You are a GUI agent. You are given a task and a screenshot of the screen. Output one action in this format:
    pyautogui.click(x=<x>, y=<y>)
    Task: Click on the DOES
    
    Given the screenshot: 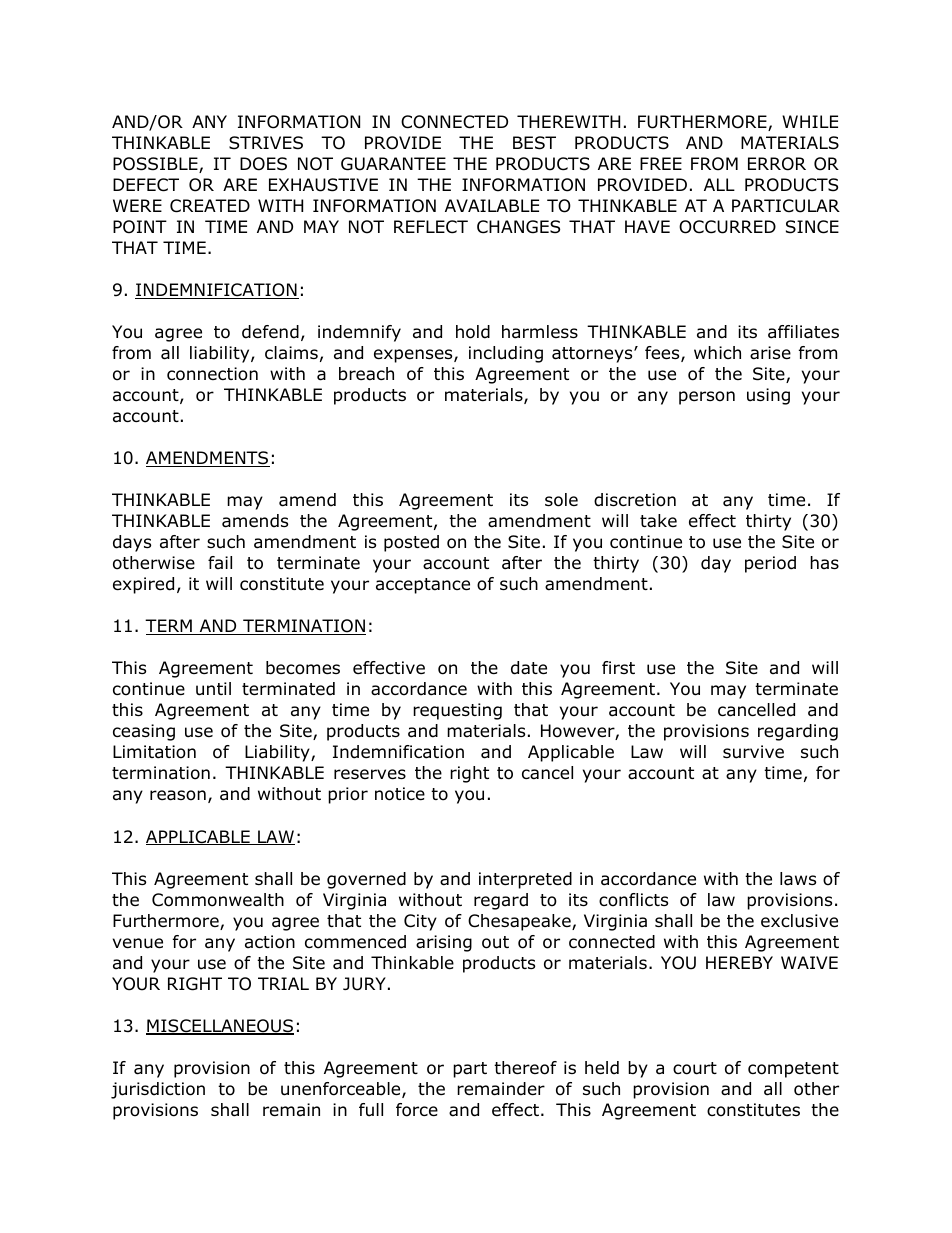 What is the action you would take?
    pyautogui.click(x=263, y=164)
